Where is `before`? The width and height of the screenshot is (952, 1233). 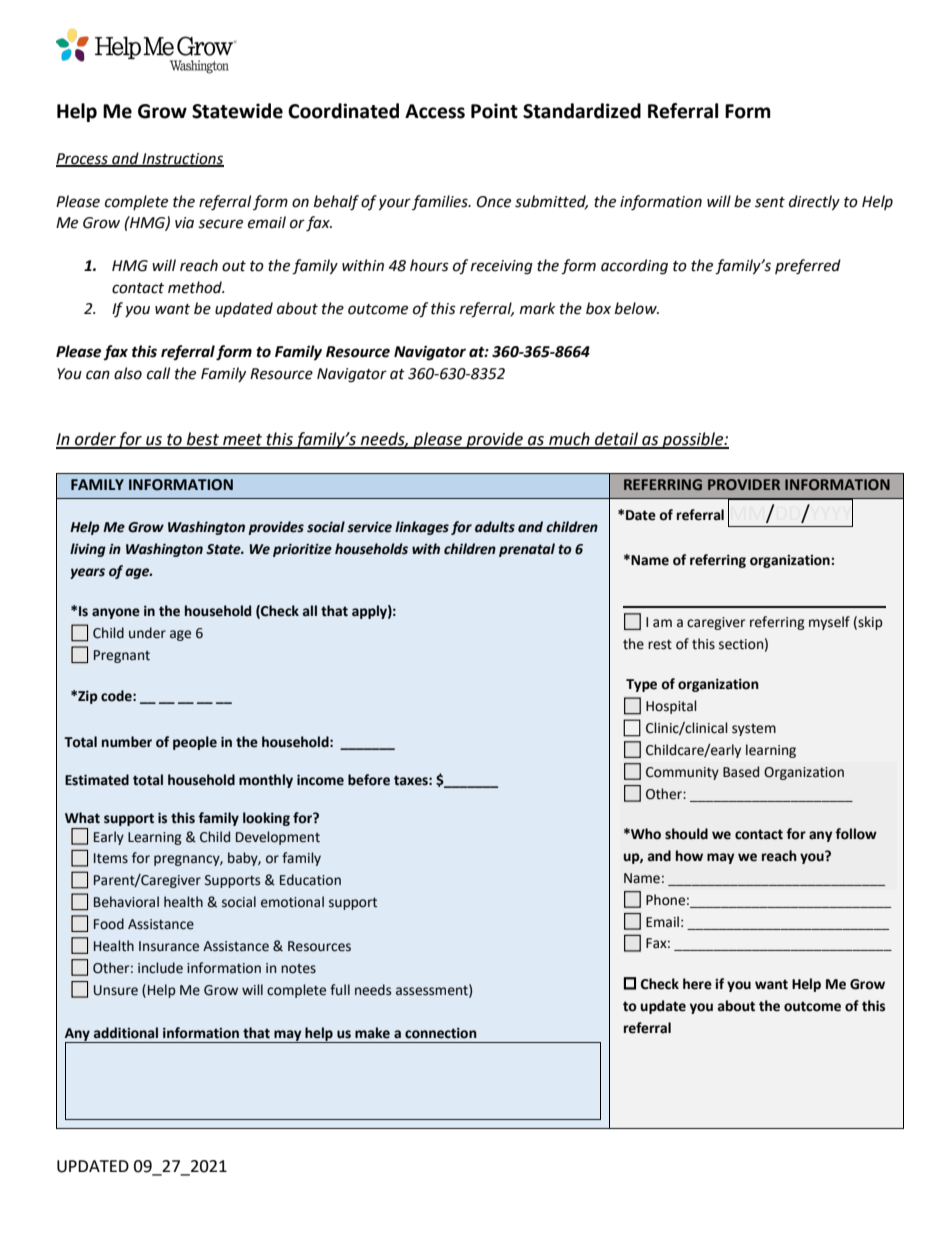
before is located at coordinates (369, 780).
